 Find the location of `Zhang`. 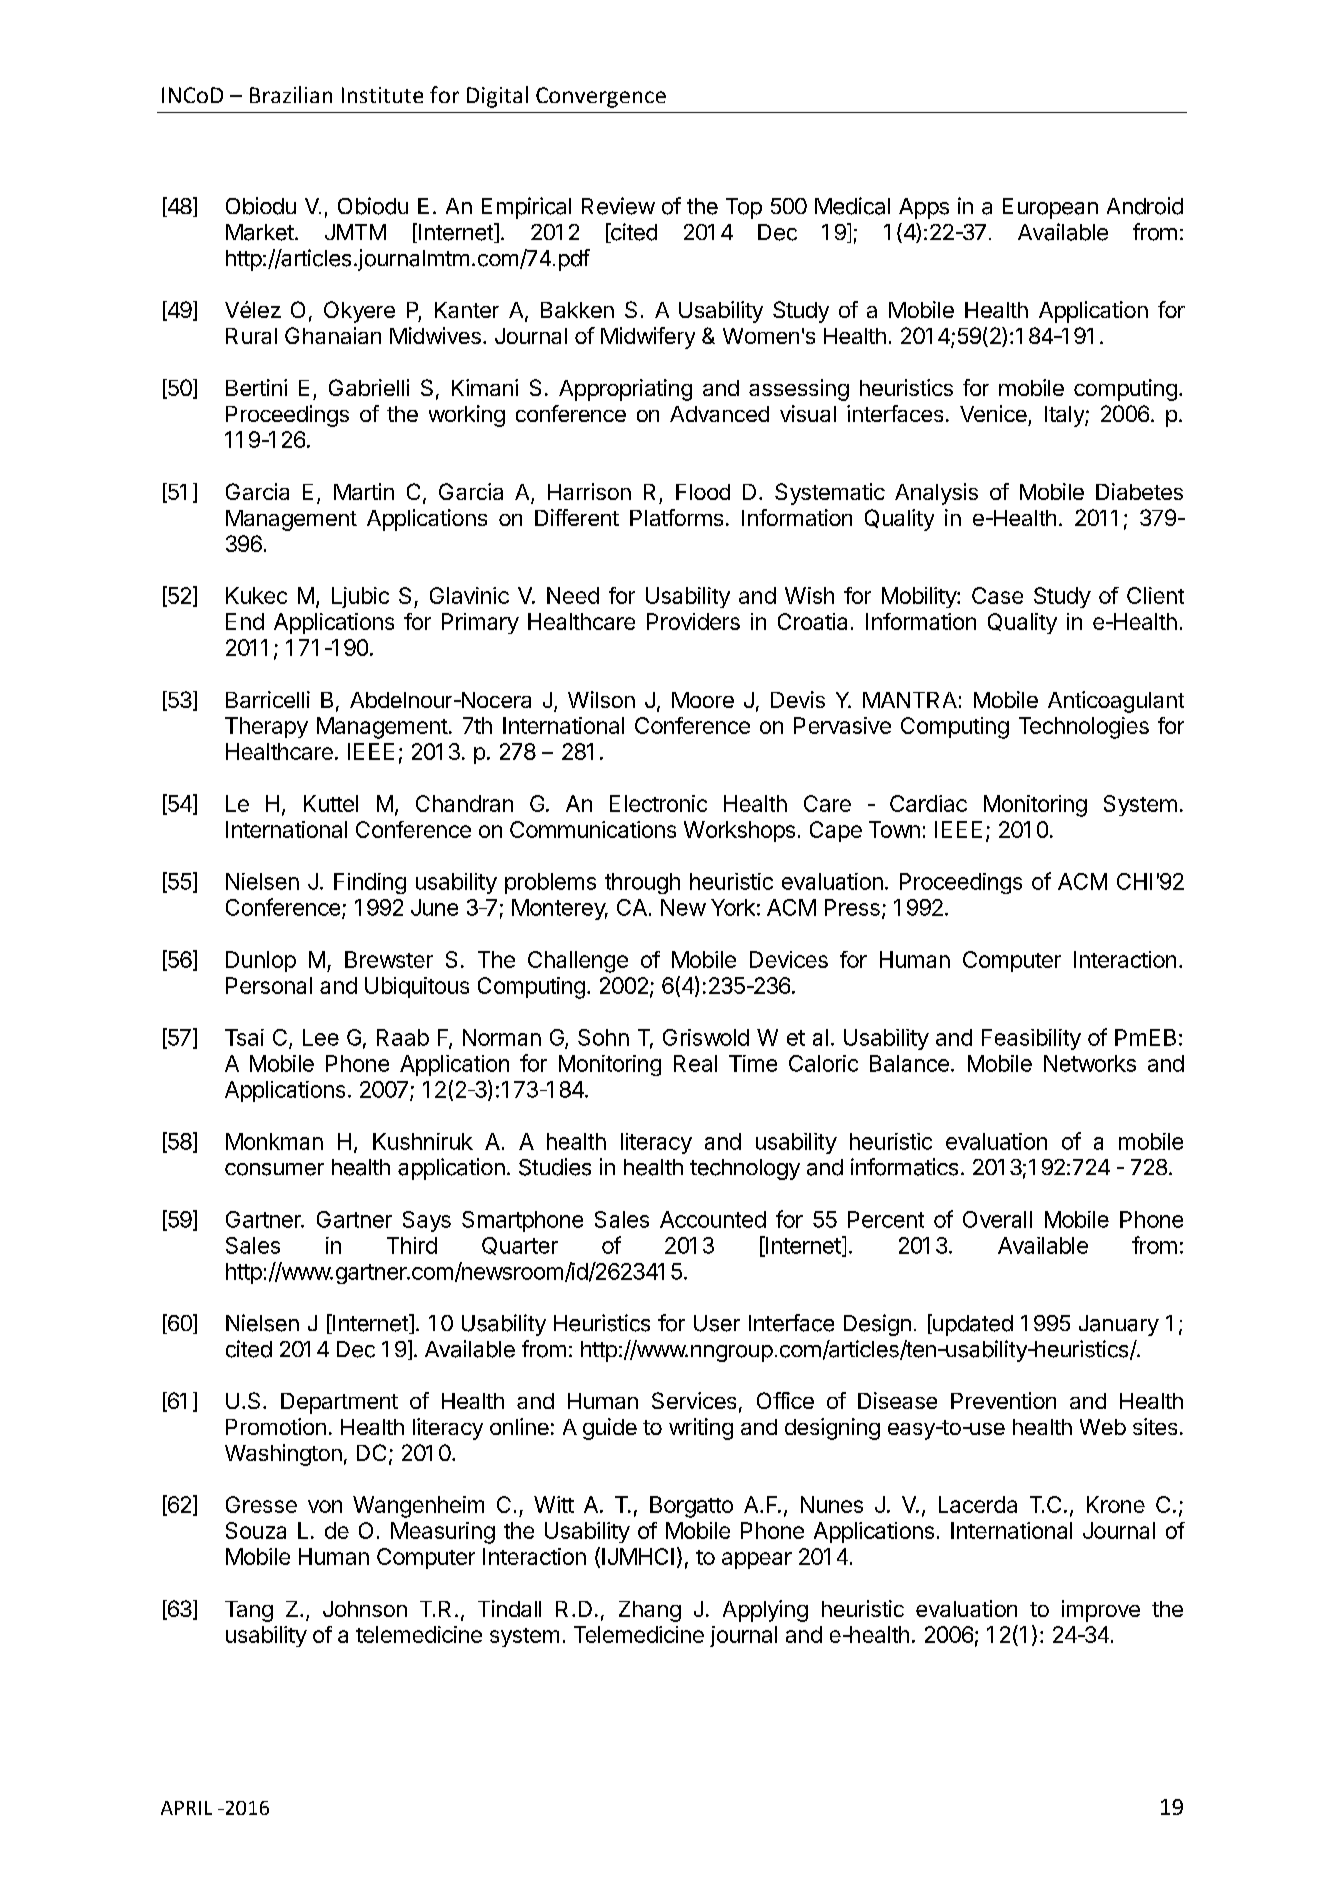

Zhang is located at coordinates (650, 1611).
